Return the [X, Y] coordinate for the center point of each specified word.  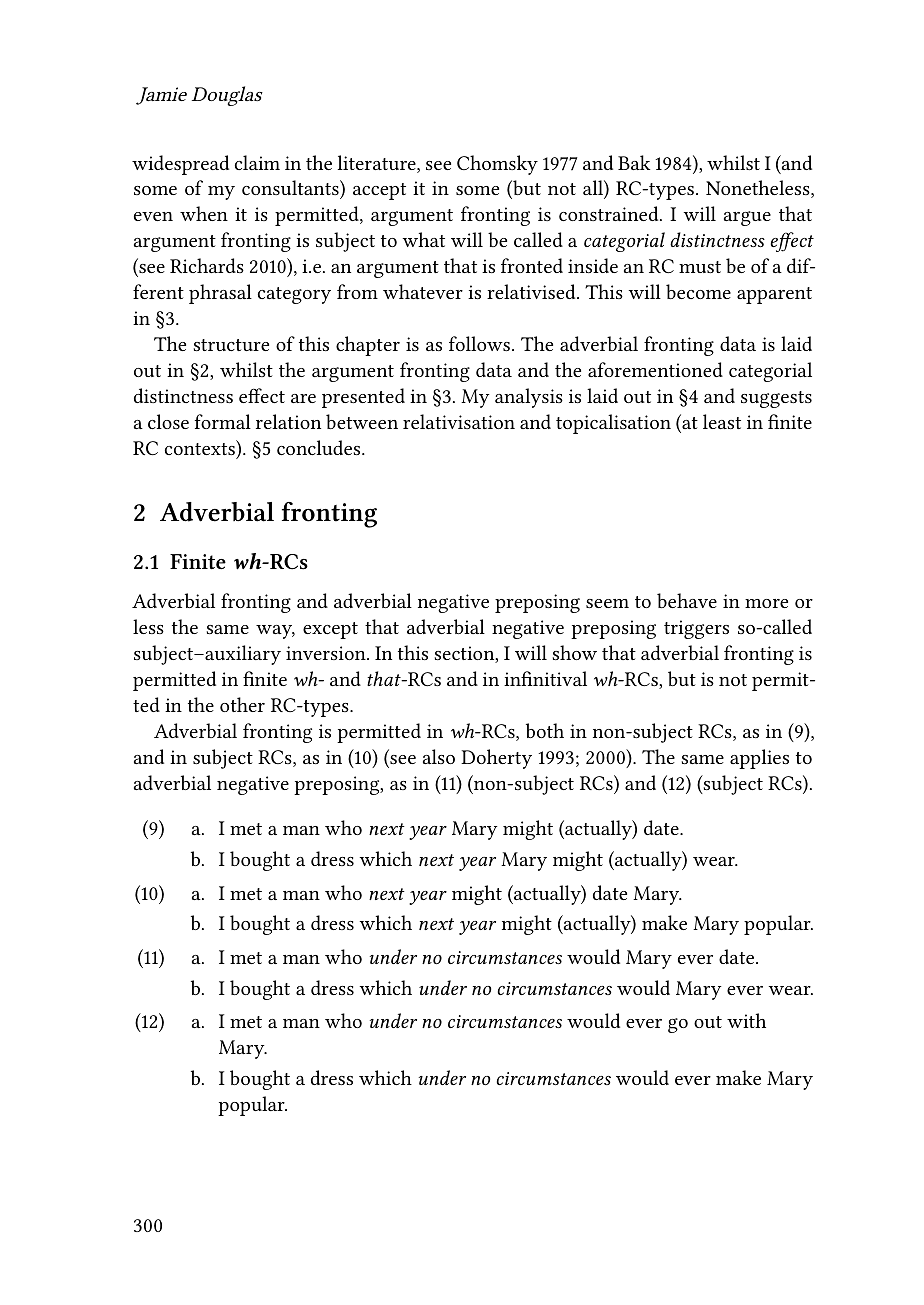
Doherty [496, 759]
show [575, 652]
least [722, 421]
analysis [529, 398]
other [242, 704]
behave [687, 600]
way [275, 632]
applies [759, 759]
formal [223, 421]
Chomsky [497, 165]
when [204, 213]
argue [747, 218]
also [439, 756]
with [746, 1020]
